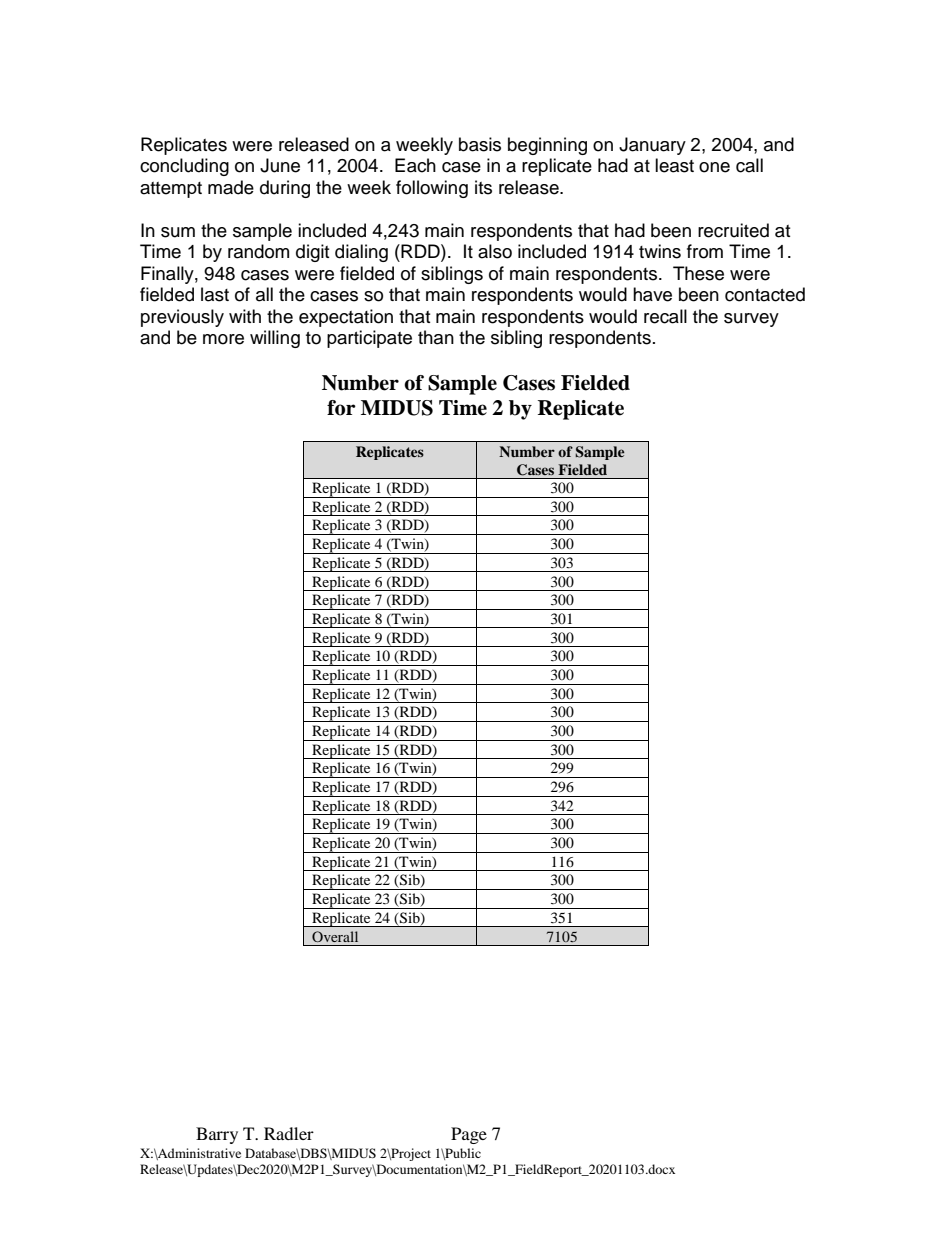  What do you see at coordinates (652, 294) in the page?
I see `have` at bounding box center [652, 294].
